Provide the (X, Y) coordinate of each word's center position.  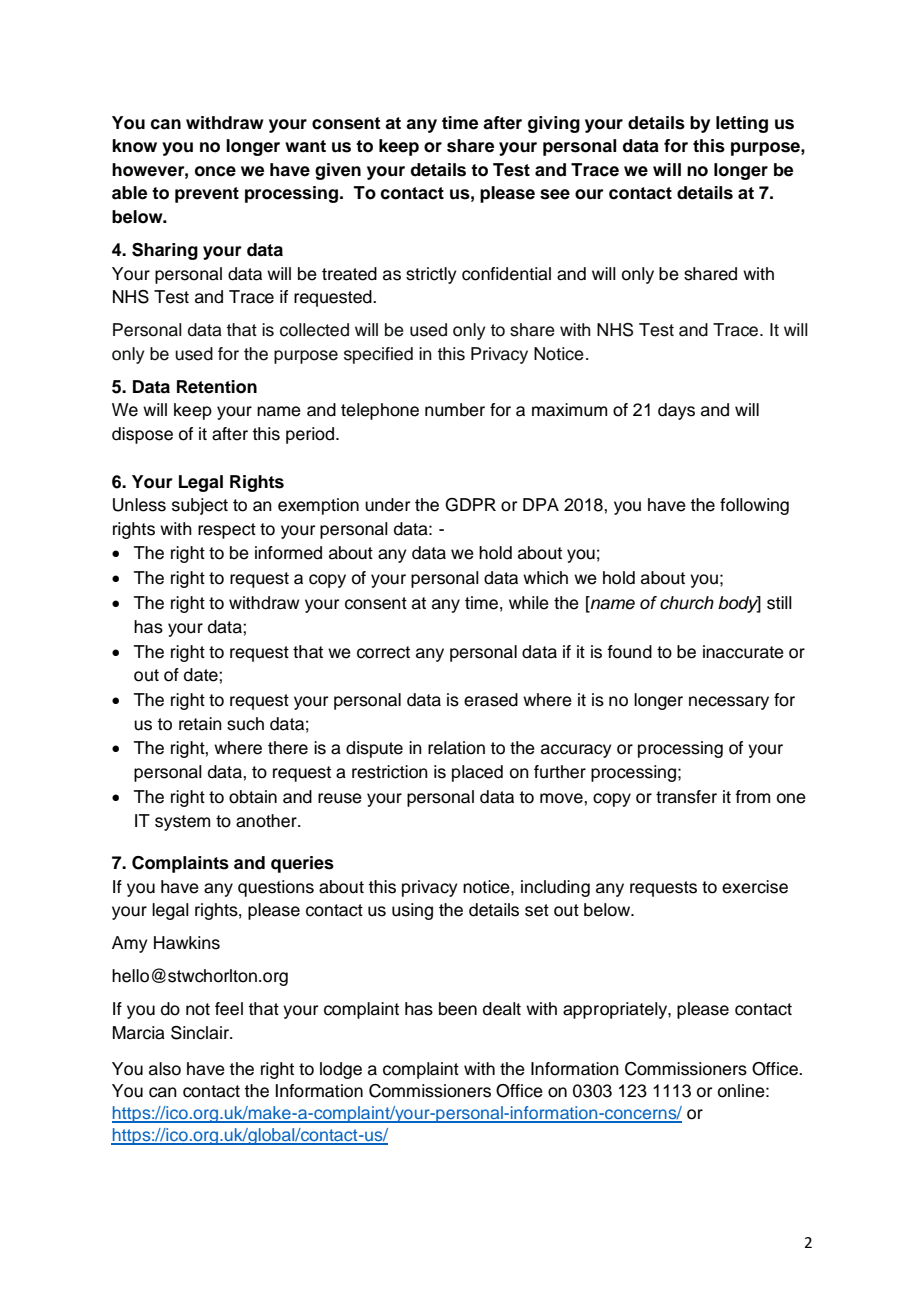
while (529, 603)
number (455, 410)
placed (477, 773)
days (676, 411)
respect (227, 531)
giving (554, 124)
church (687, 603)
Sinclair (201, 1033)
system (182, 823)
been (458, 1009)
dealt (502, 1009)
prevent (207, 195)
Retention (217, 387)
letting (742, 124)
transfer (686, 797)
